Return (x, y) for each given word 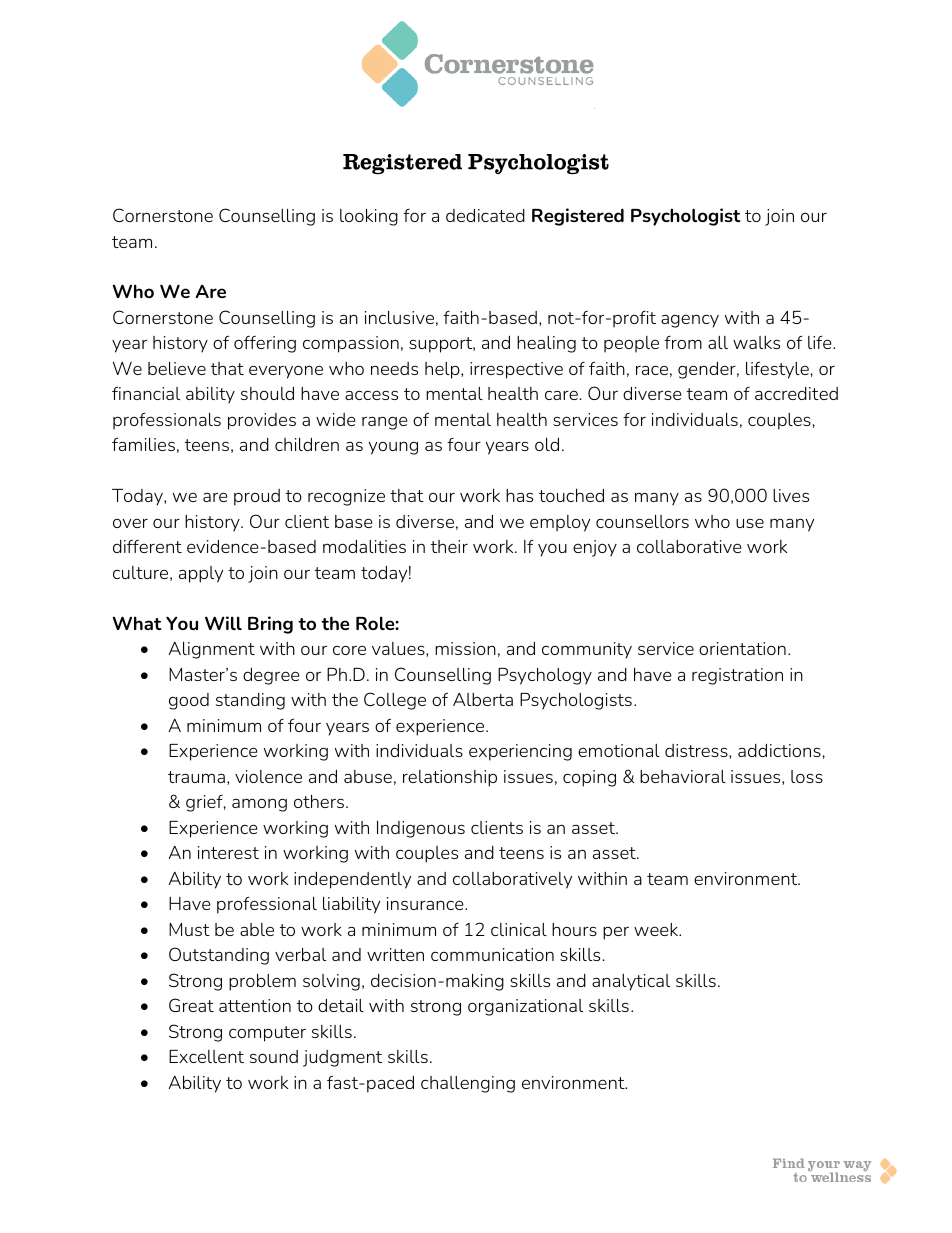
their (449, 546)
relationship (450, 778)
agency (690, 321)
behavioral (683, 776)
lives (791, 495)
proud (257, 497)
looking (369, 217)
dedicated (485, 215)
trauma (196, 777)
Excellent (206, 1056)
